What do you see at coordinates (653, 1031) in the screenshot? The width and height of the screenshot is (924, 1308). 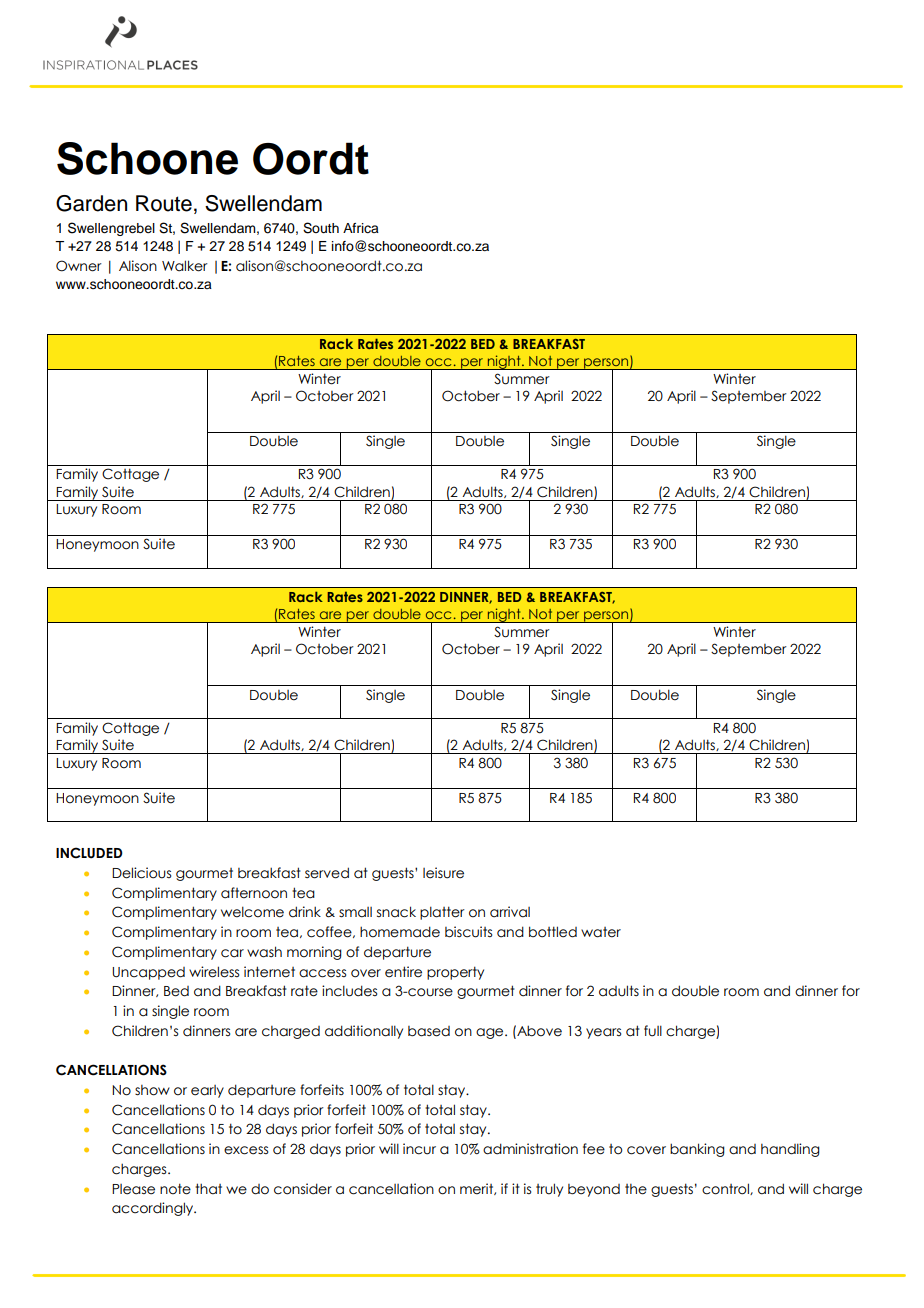 I see `full` at bounding box center [653, 1031].
